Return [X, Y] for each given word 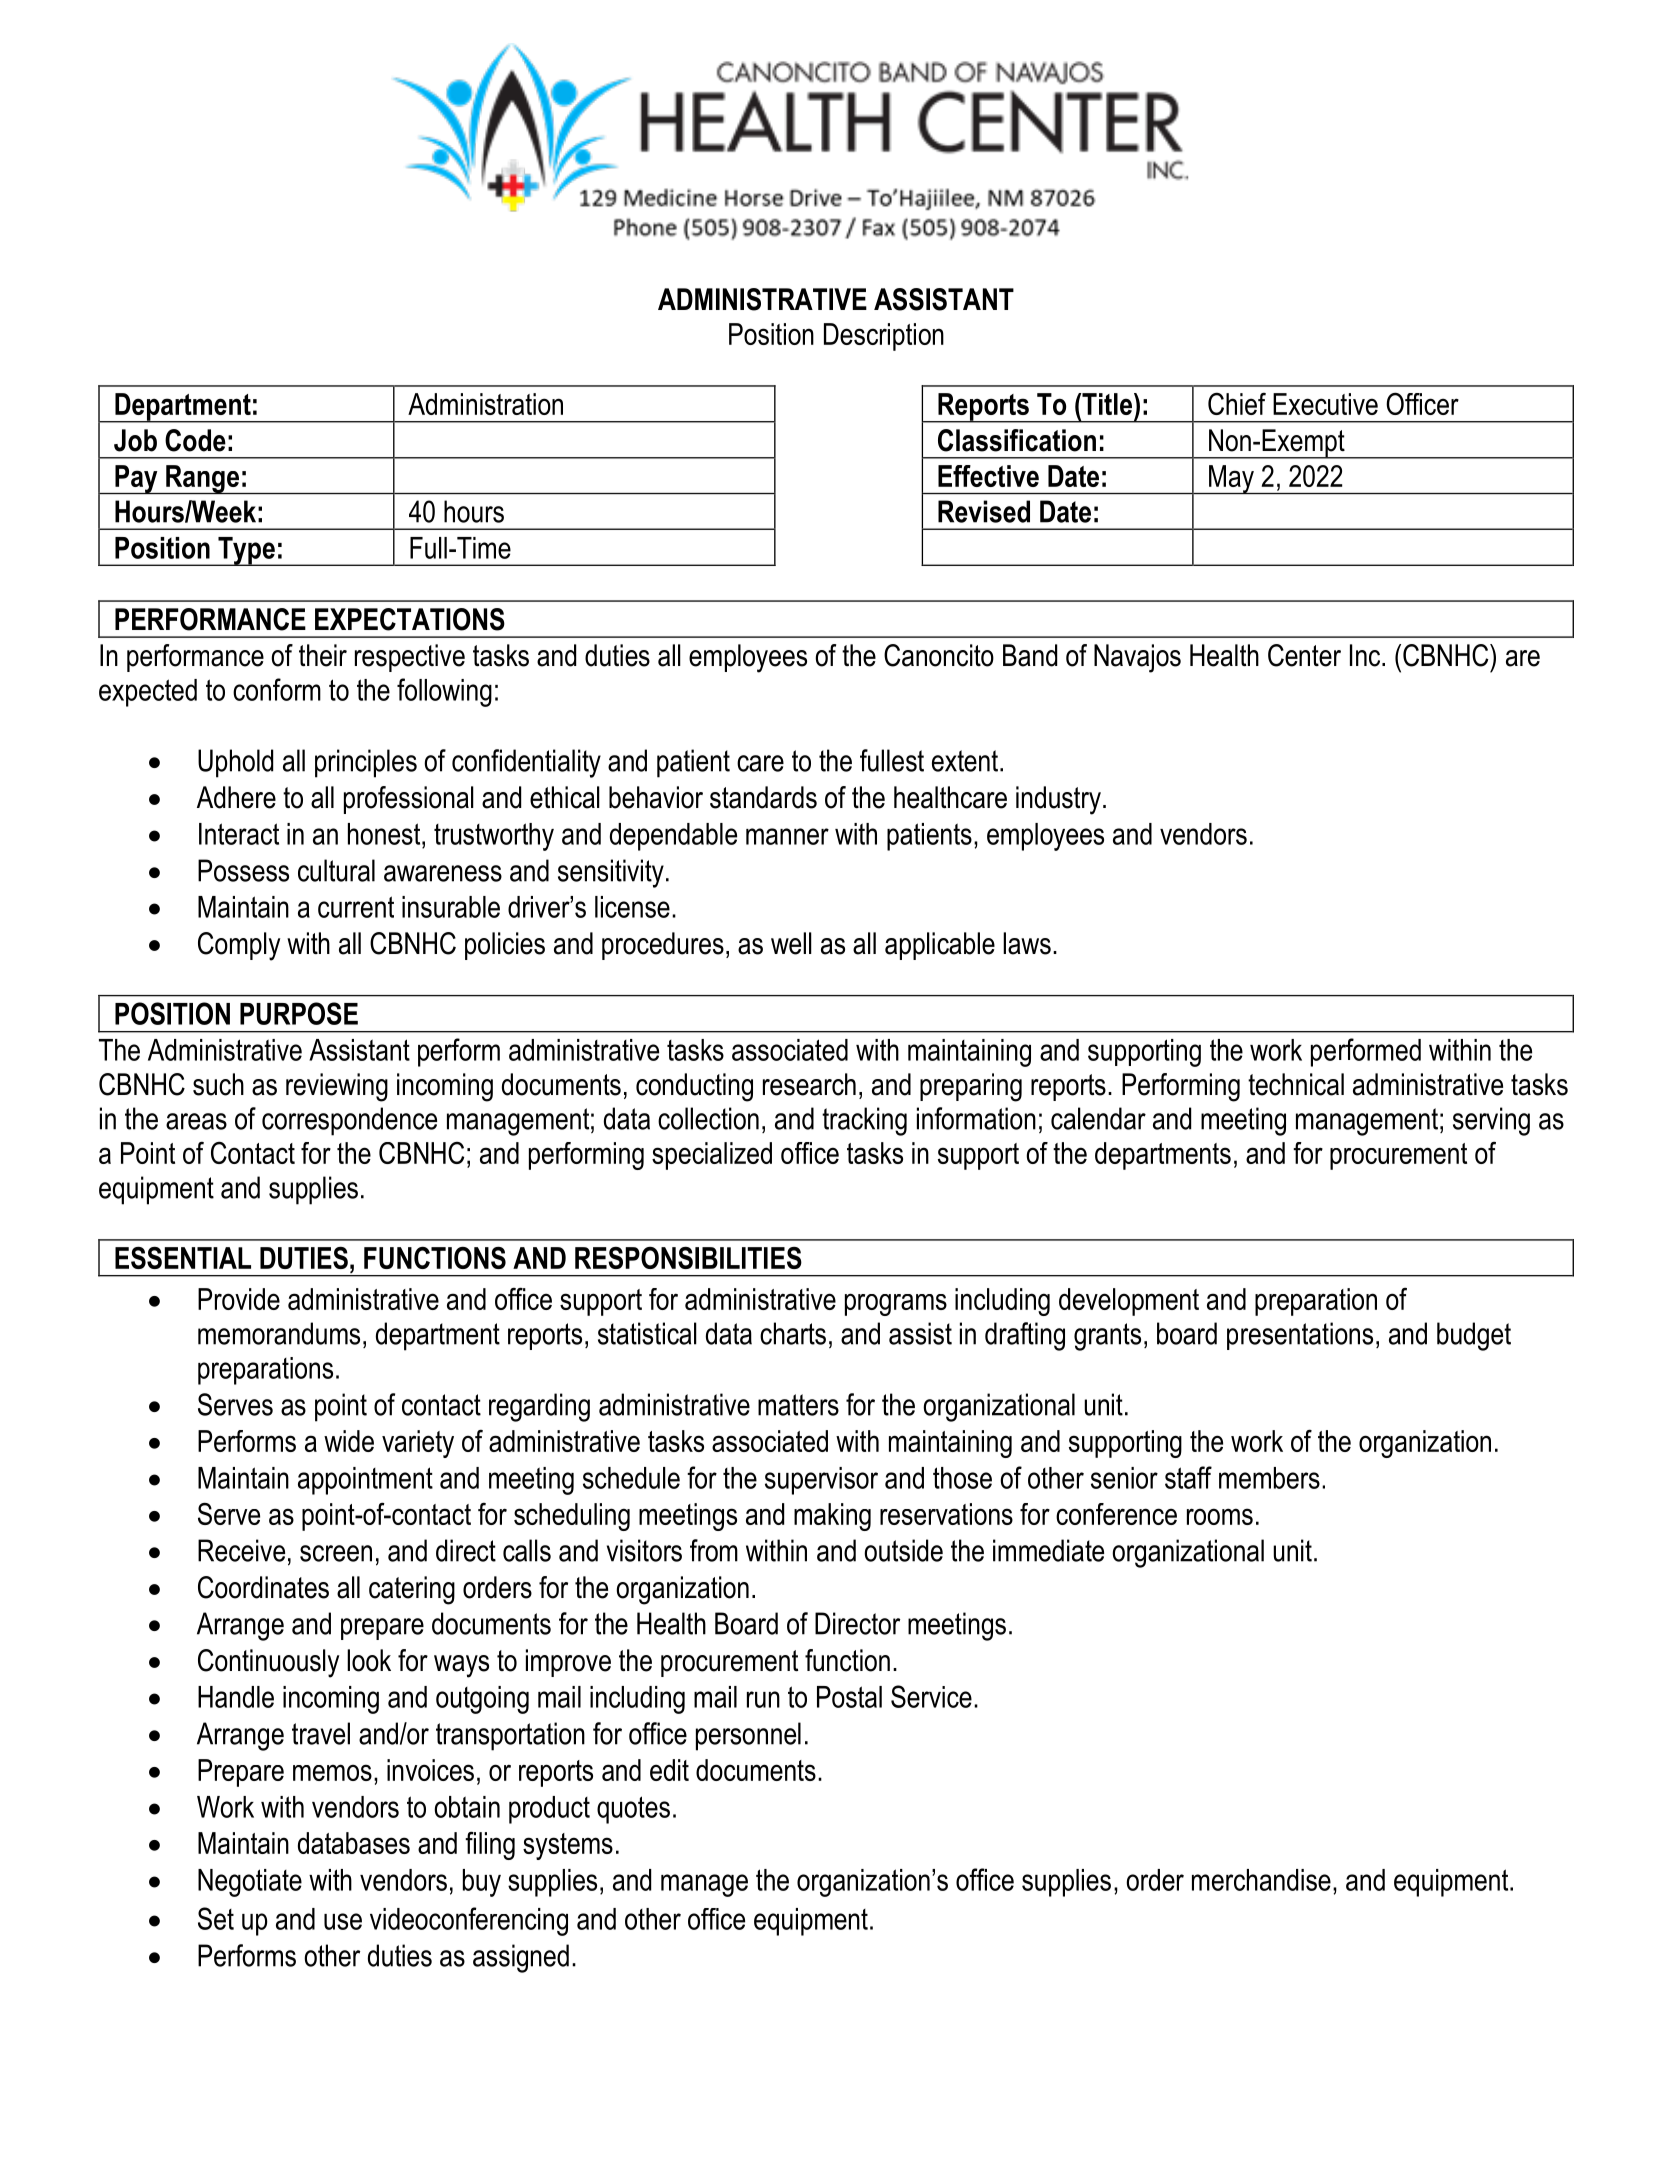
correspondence [349, 1121]
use [343, 1921]
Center [1304, 655]
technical [1296, 1084]
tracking [864, 1121]
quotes [633, 1810]
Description [884, 337]
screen [336, 1553]
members [1269, 1478]
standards [763, 797]
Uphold [235, 763]
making [832, 1517]
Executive [1325, 404]
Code [195, 440]
